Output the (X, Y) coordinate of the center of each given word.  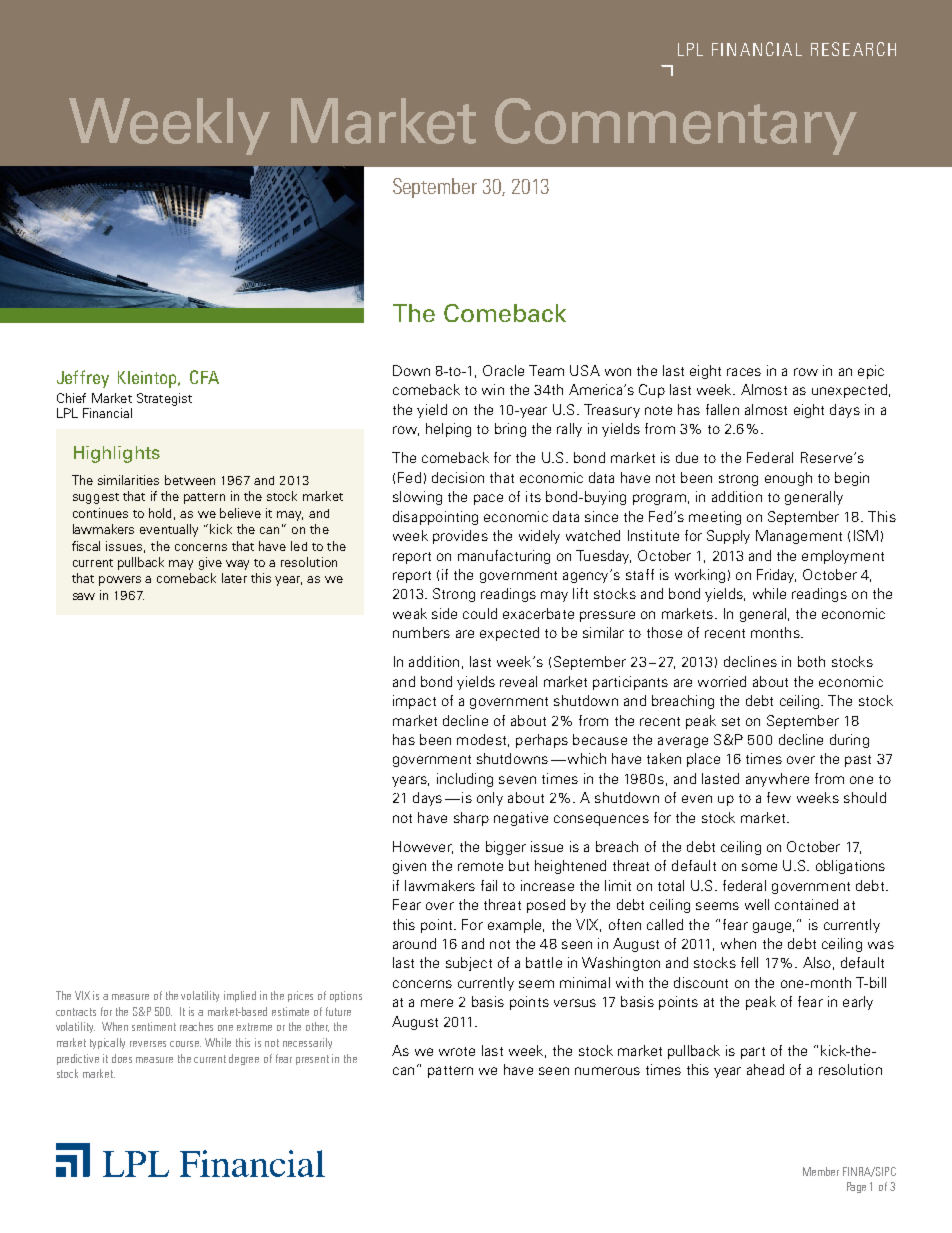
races (744, 372)
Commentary (676, 126)
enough (788, 479)
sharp (471, 819)
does (122, 1058)
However (423, 847)
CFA (204, 377)
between (190, 480)
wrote (457, 1051)
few (779, 797)
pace (488, 499)
